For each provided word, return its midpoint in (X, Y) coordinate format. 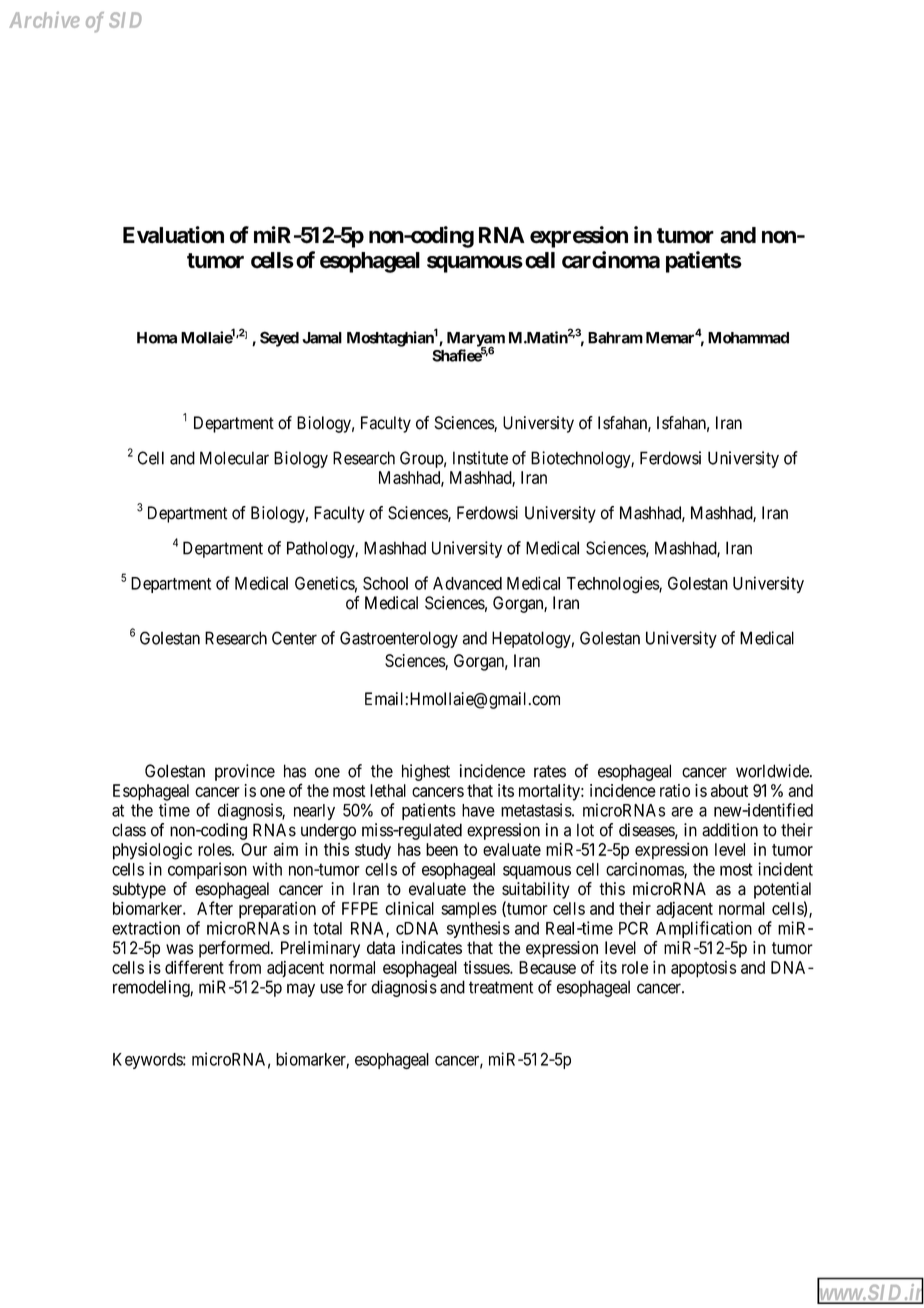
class (129, 830)
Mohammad (748, 338)
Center (294, 638)
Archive (44, 20)
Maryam (476, 340)
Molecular (234, 458)
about (729, 790)
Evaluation (173, 235)
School (385, 583)
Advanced (467, 583)
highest (426, 772)
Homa (157, 338)
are (682, 812)
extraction (146, 928)
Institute (480, 458)
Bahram (615, 338)
